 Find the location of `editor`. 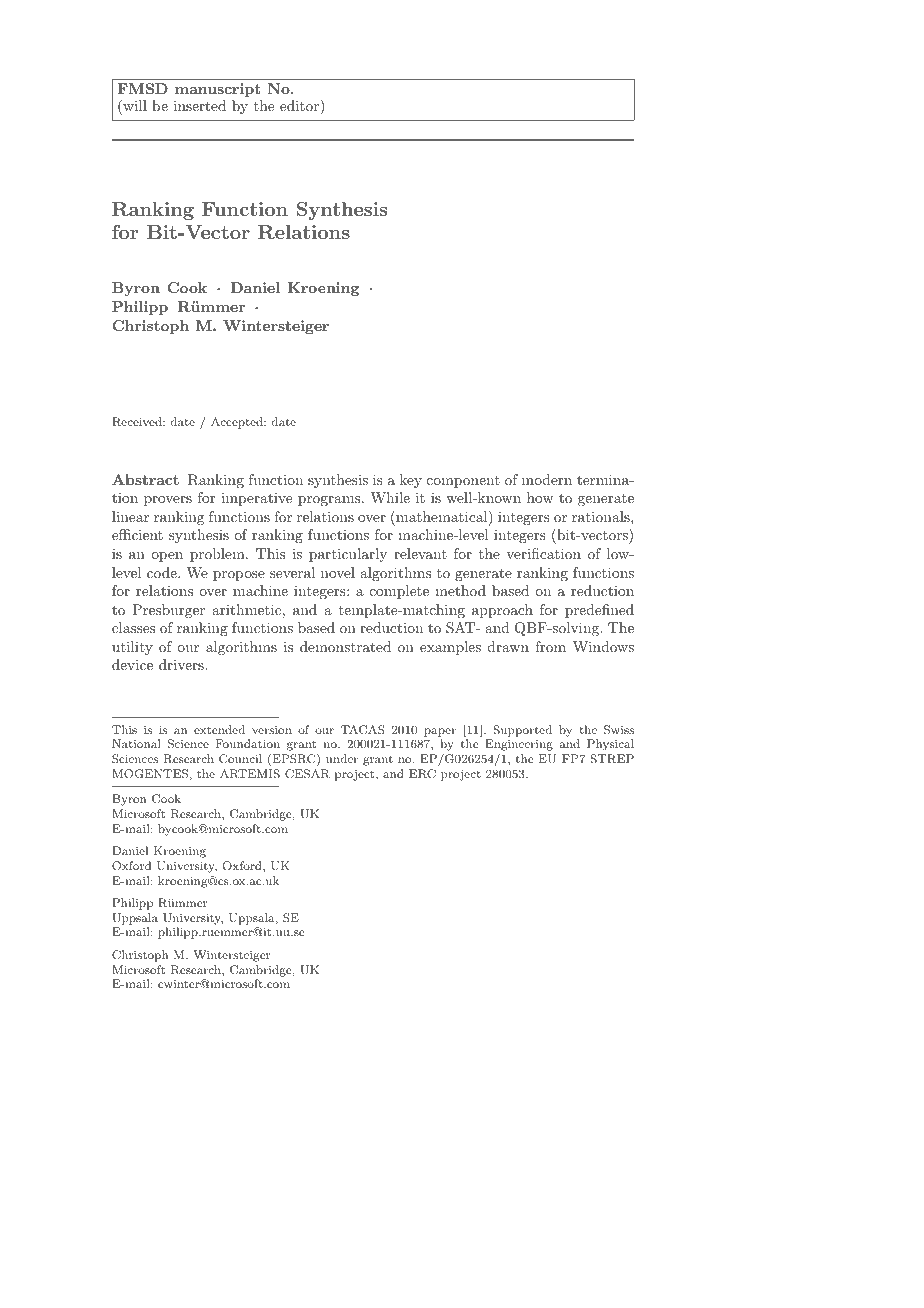

editor is located at coordinates (300, 105).
